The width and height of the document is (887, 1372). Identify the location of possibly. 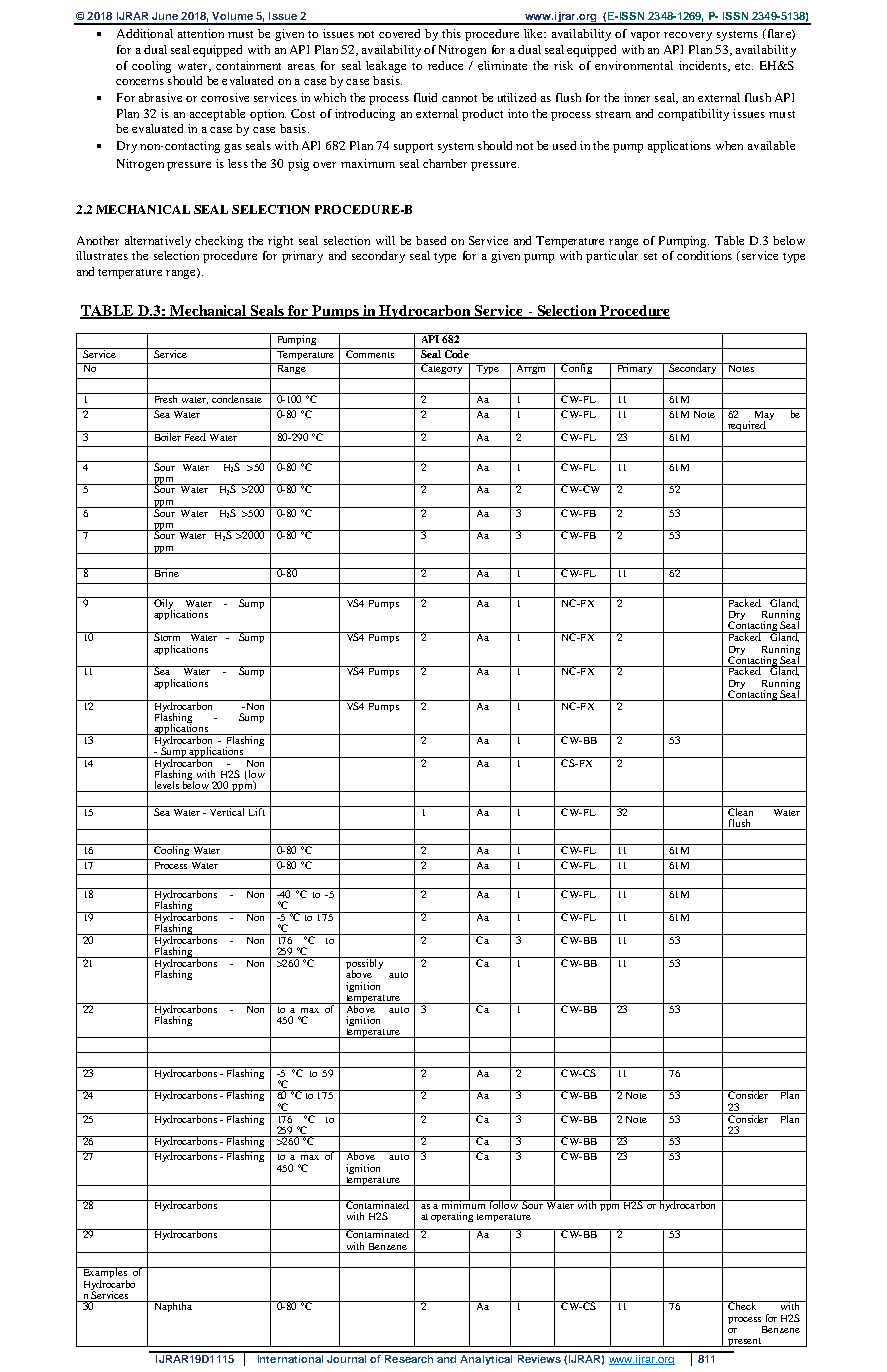
(365, 964).
